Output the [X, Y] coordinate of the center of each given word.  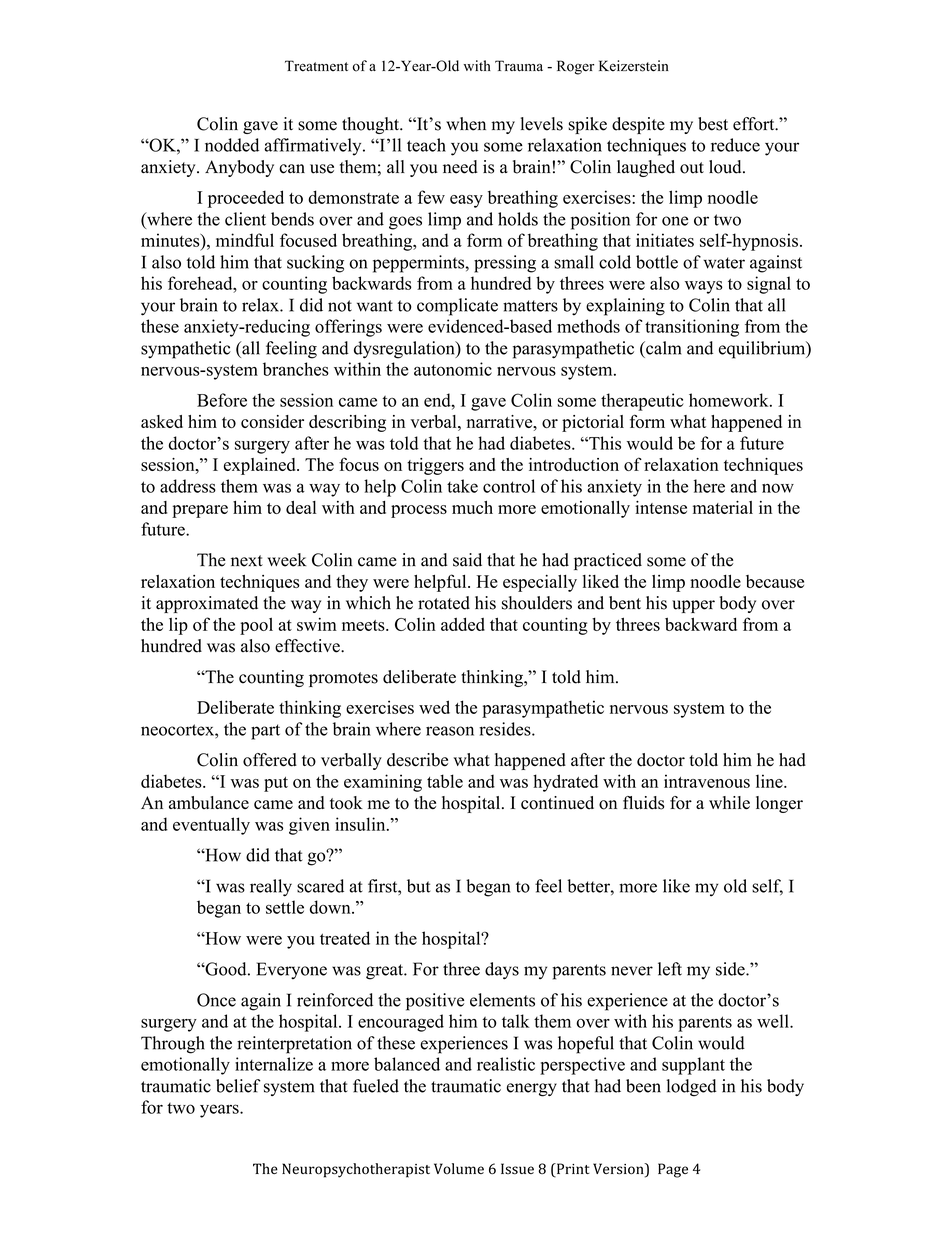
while [729, 802]
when [466, 124]
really [271, 888]
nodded [232, 145]
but [418, 886]
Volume [459, 1168]
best [713, 124]
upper [693, 606]
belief [238, 1086]
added [463, 624]
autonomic [453, 369]
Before [222, 400]
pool [256, 626]
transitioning [692, 328]
